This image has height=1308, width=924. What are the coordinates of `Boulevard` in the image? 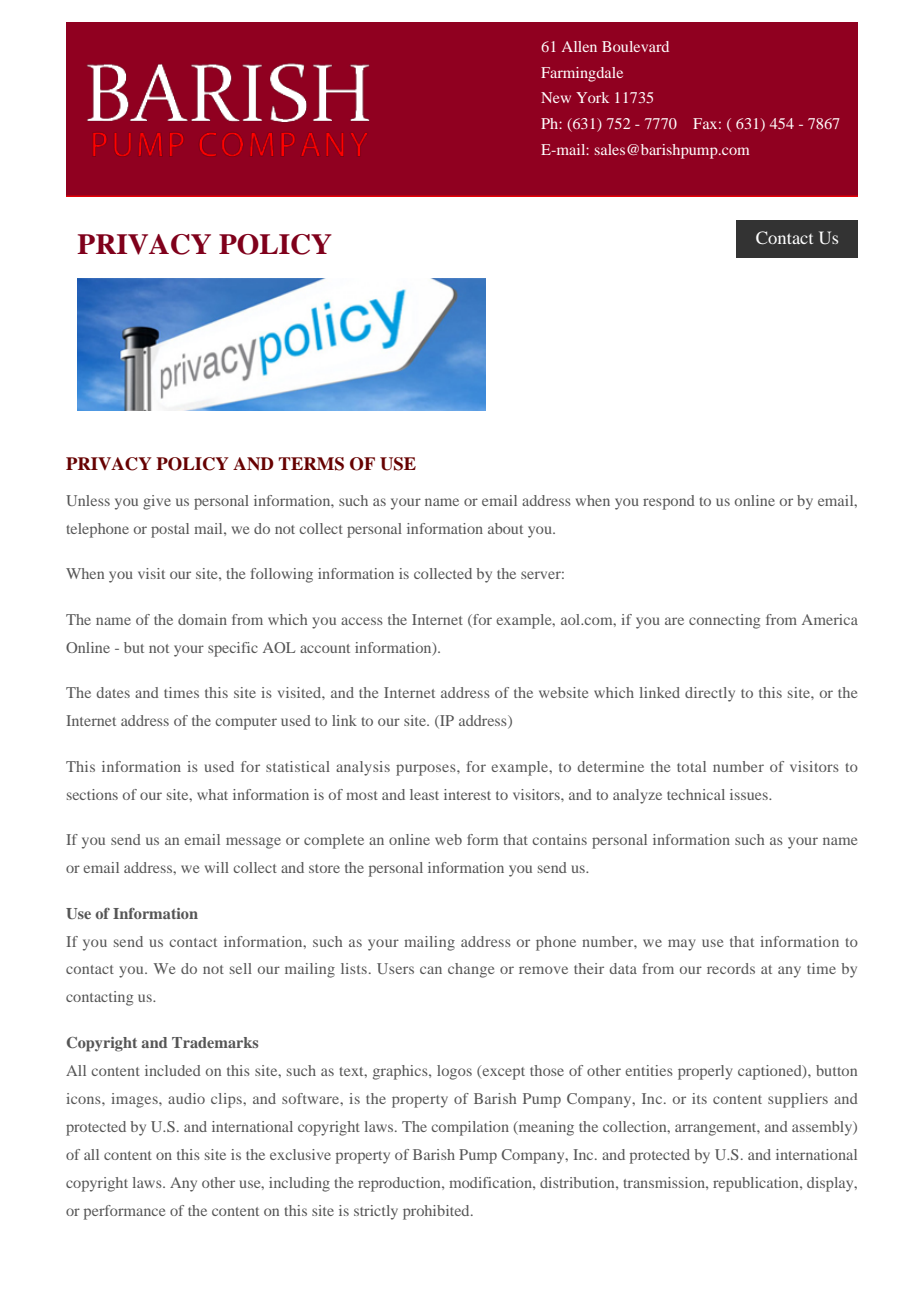 It's located at (635, 46).
